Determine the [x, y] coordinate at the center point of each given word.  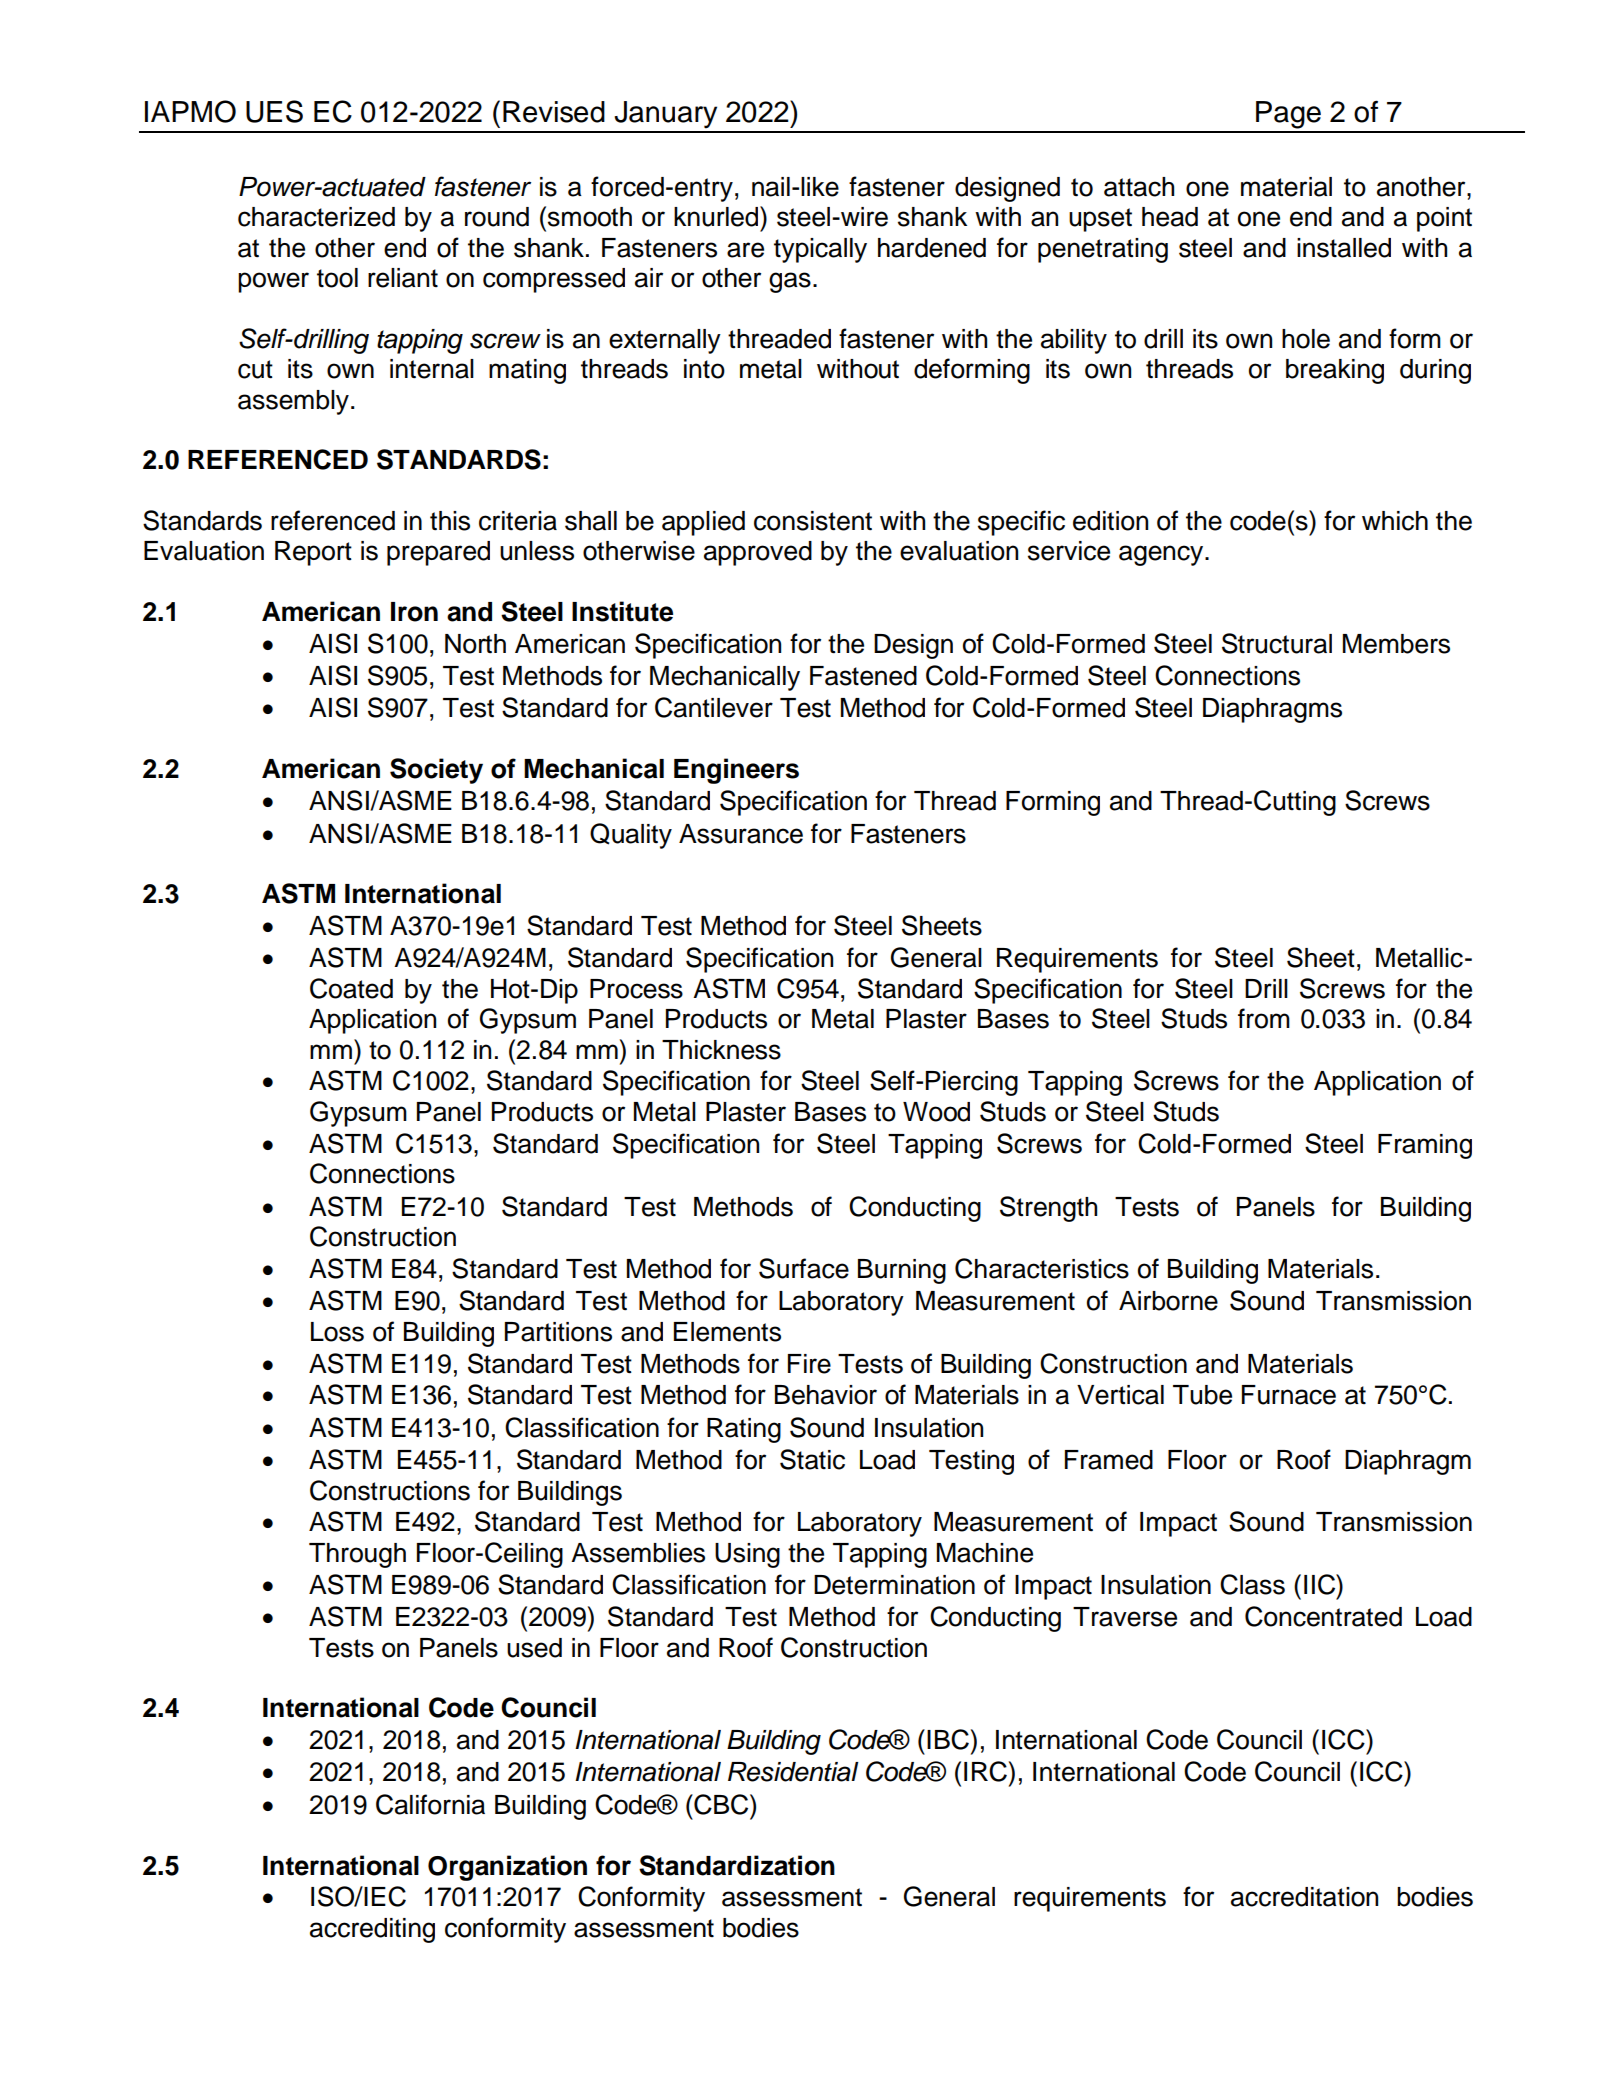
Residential [793, 1772]
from [1264, 1018]
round [497, 217]
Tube [1202, 1395]
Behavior [826, 1395]
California [430, 1804]
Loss [337, 1332]
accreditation [1304, 1897]
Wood [936, 1112]
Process [636, 989]
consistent [813, 521]
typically [820, 250]
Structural [1277, 643]
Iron [414, 612]
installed [1344, 248]
